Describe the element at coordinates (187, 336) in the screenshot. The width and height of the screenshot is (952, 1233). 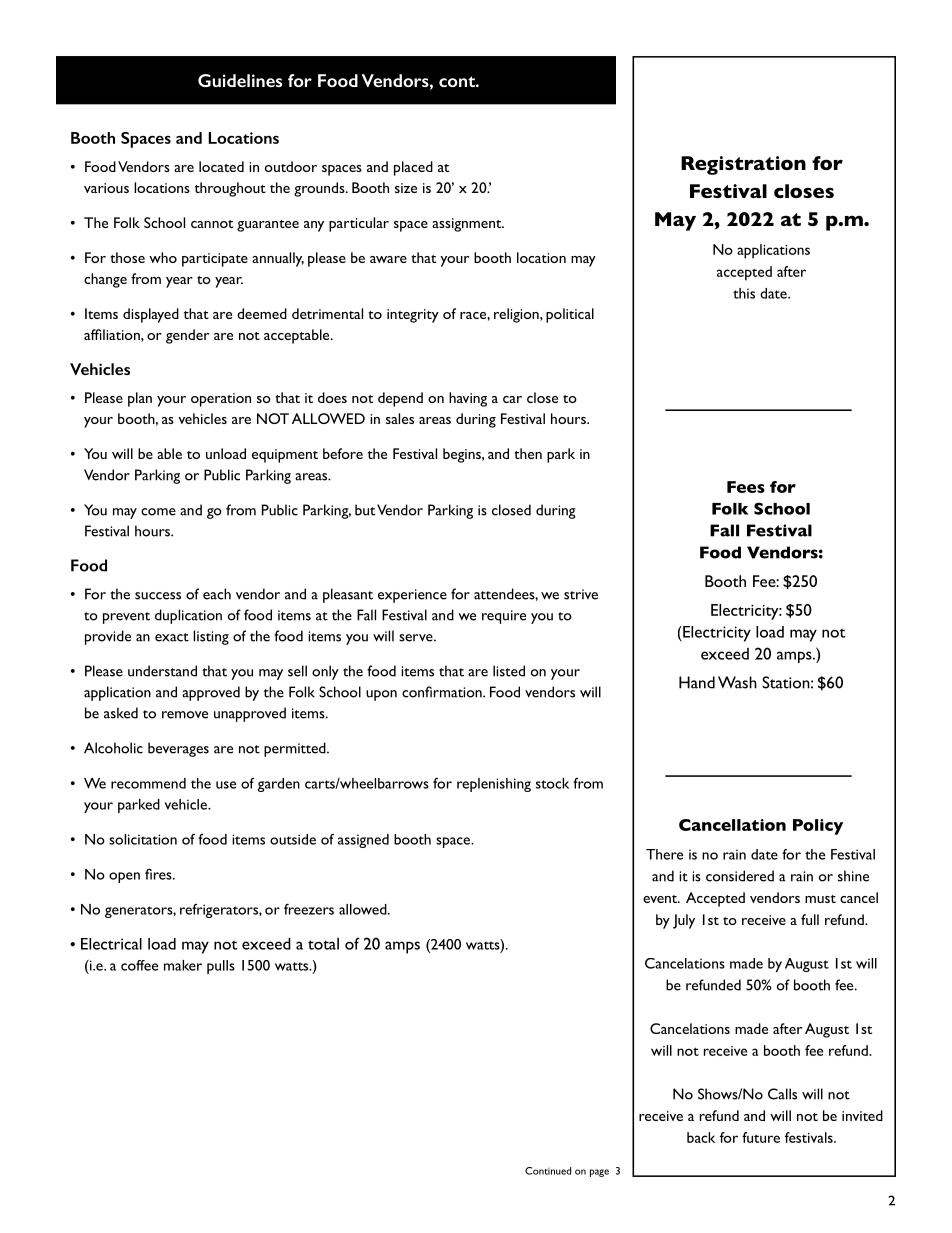
I see `gender` at that location.
